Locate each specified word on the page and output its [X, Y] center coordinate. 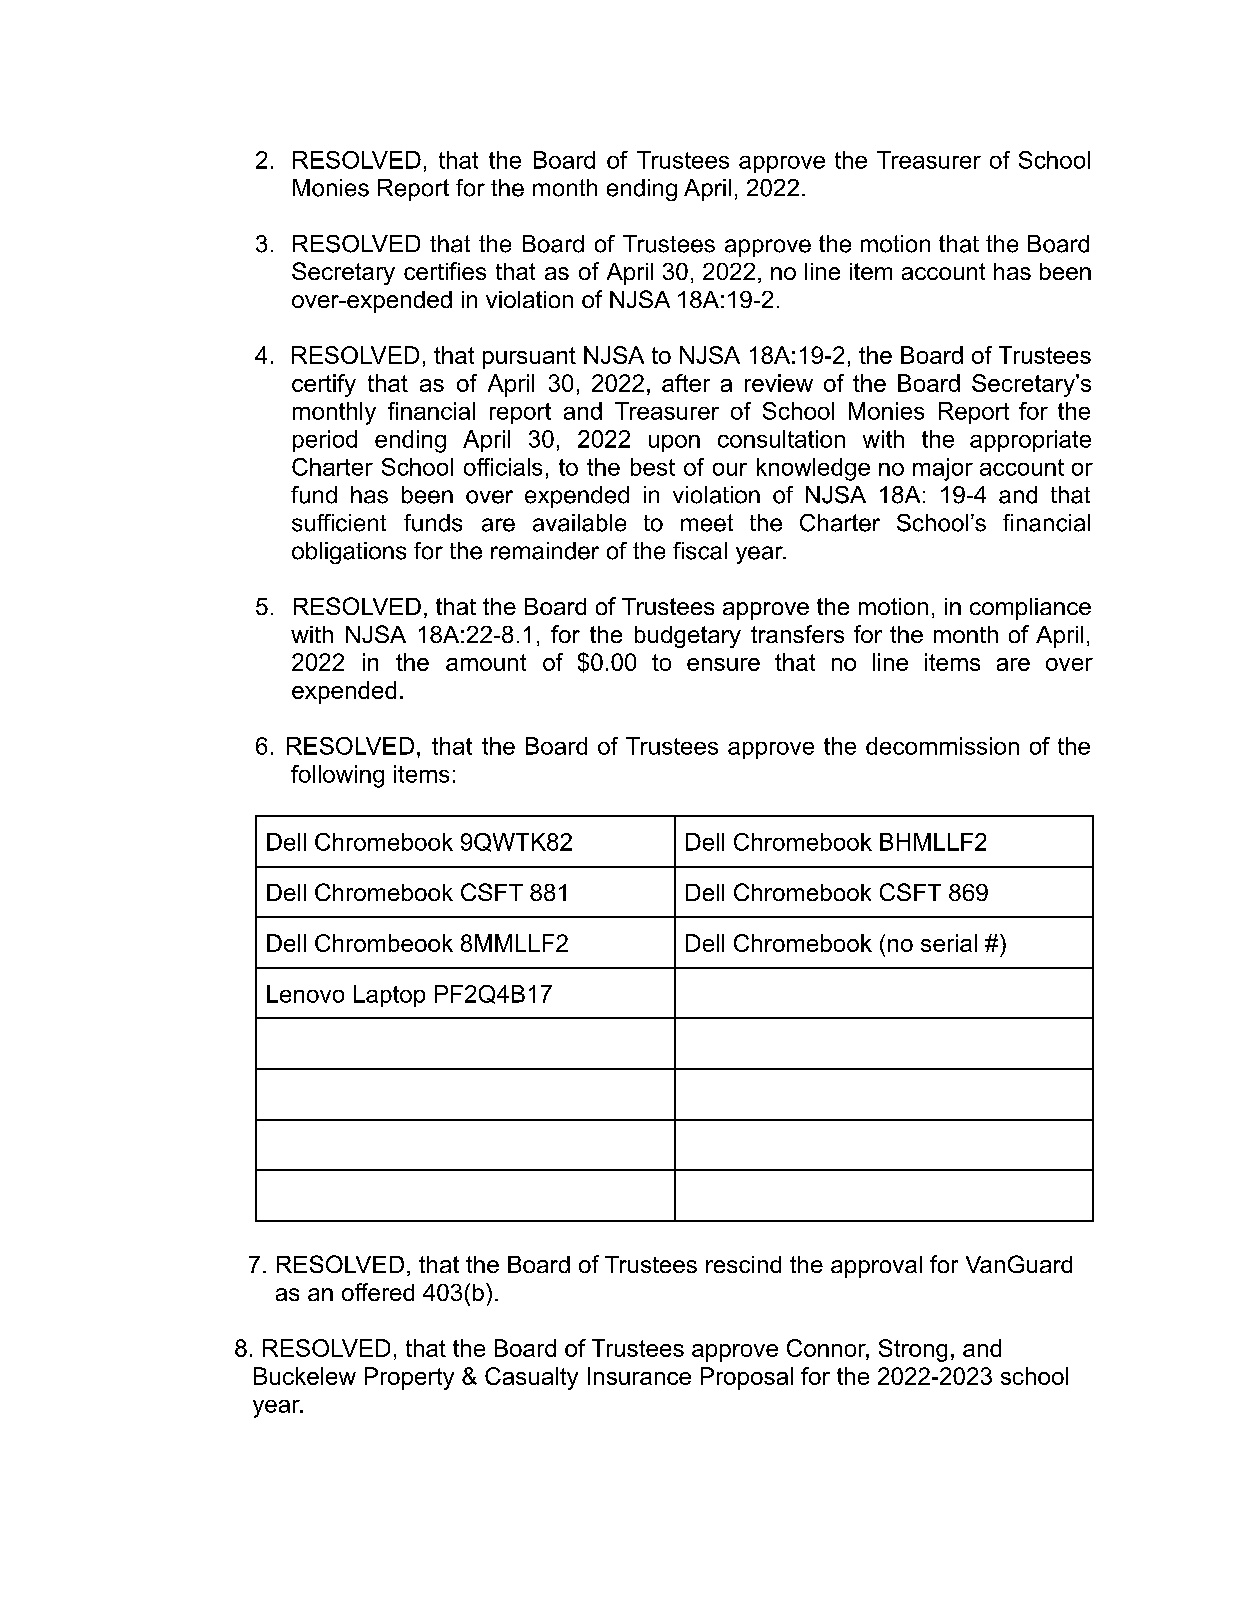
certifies [445, 271]
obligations [349, 553]
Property [409, 1378]
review [779, 383]
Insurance [639, 1376]
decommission [942, 746]
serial [949, 943]
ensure [723, 664]
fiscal [700, 551]
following [337, 776]
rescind [743, 1264]
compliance [1030, 609]
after [686, 383]
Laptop [389, 996]
